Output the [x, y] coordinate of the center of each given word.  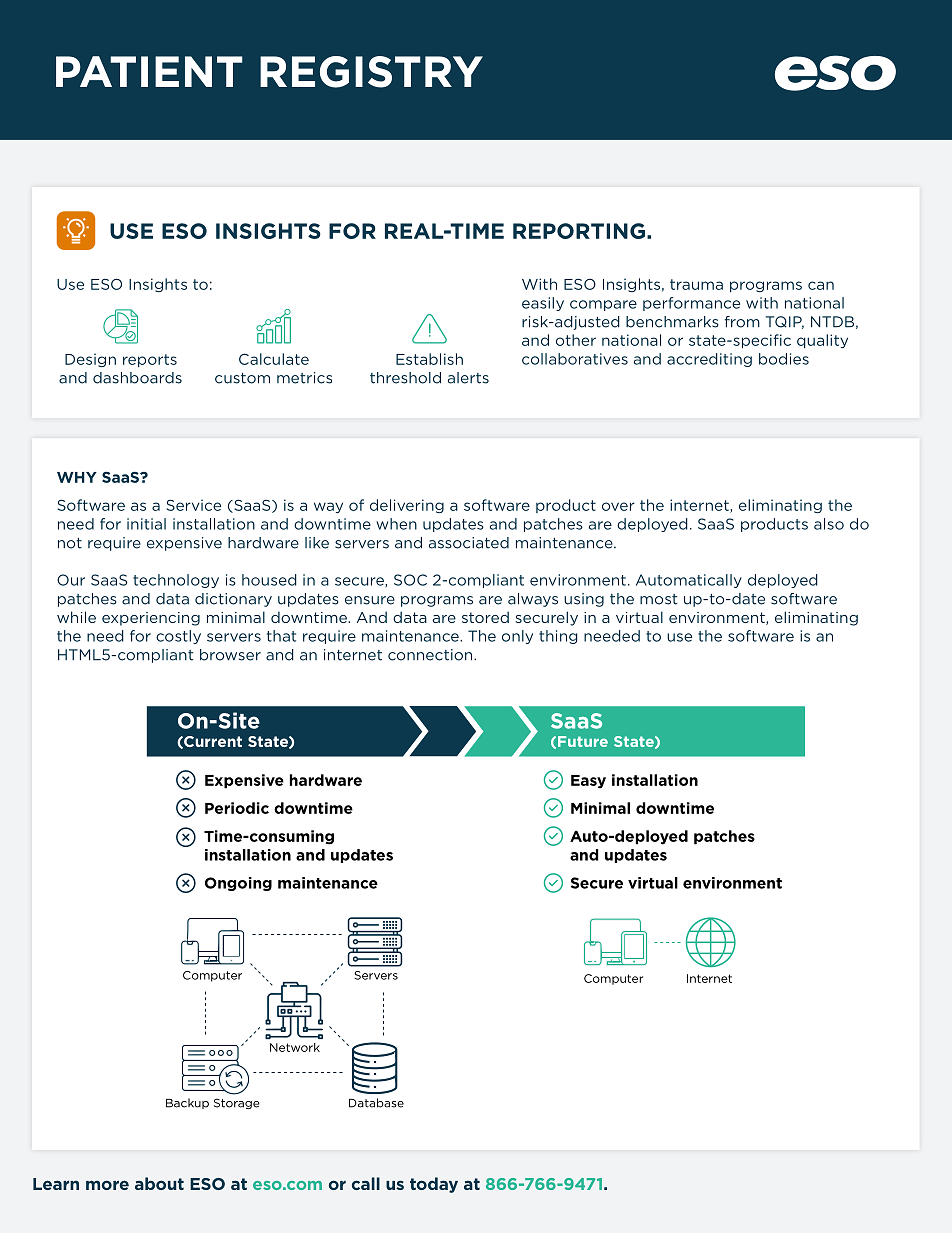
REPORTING [579, 231]
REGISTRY [371, 72]
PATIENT [149, 71]
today [434, 1185]
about [159, 1183]
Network [295, 1047]
